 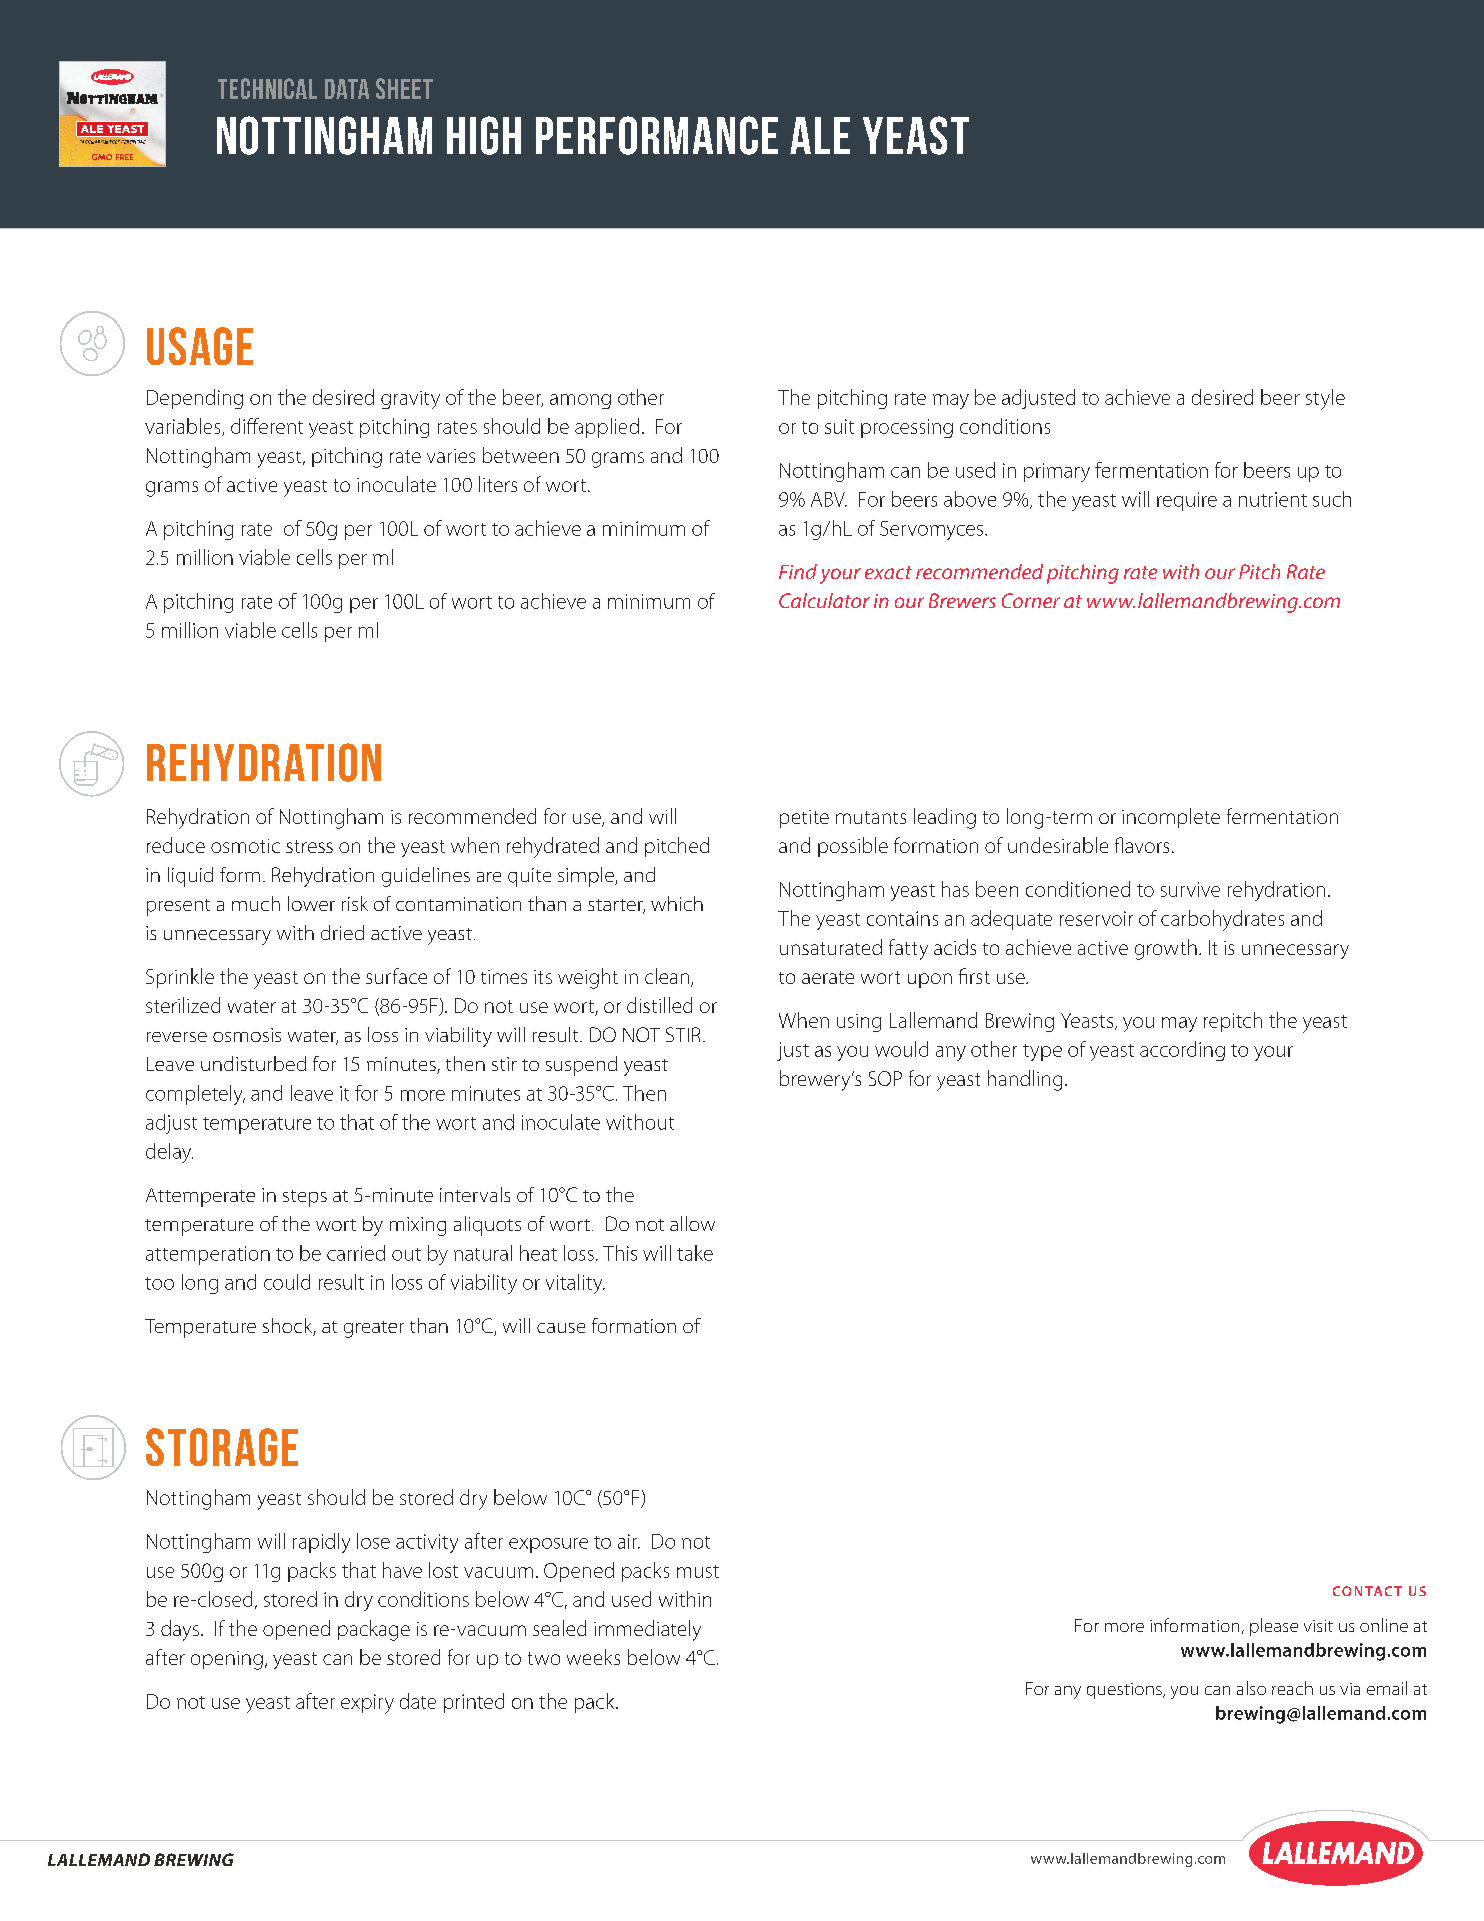 I want to click on High, so click(x=484, y=135).
